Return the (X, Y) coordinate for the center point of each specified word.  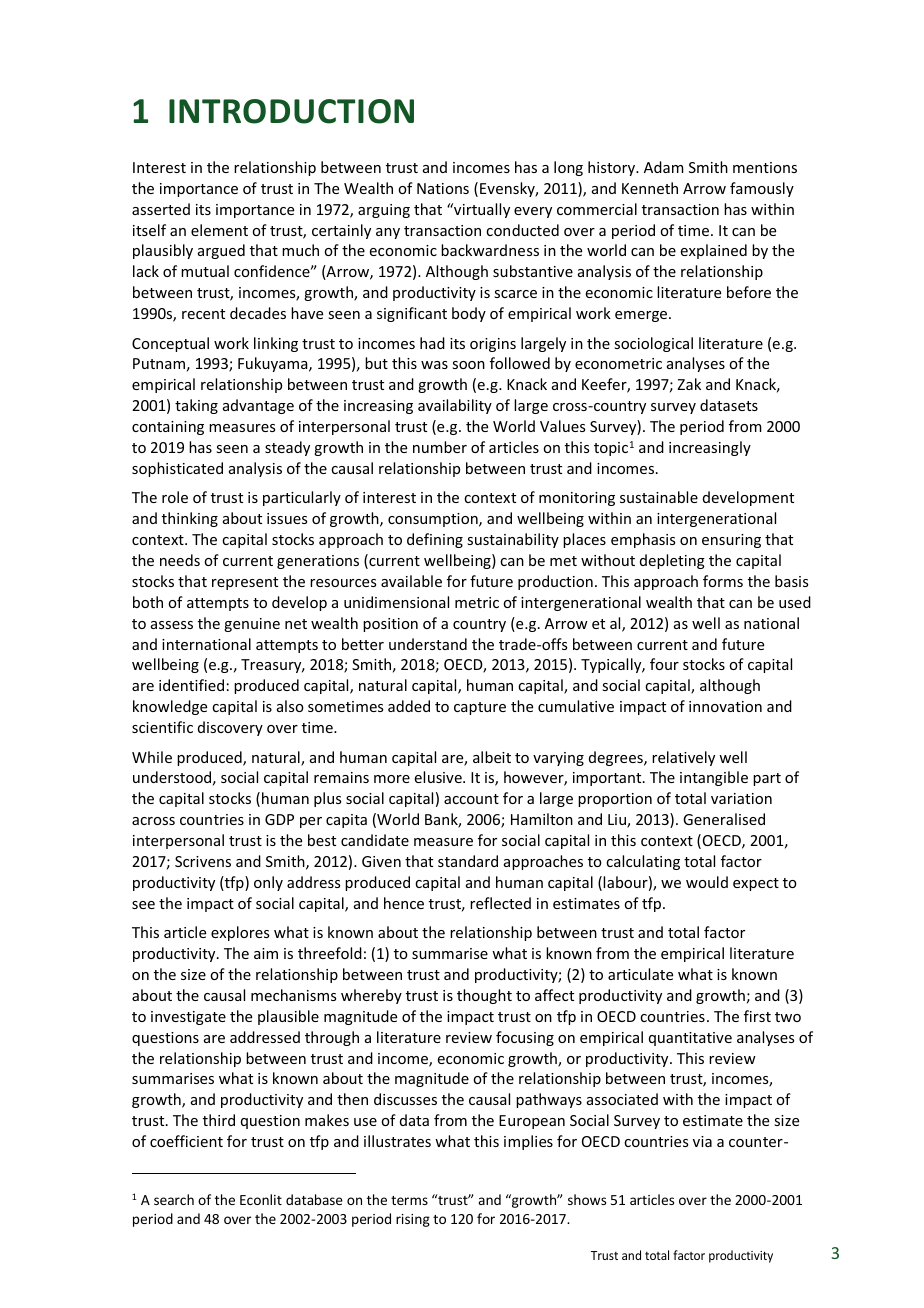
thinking (190, 519)
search (174, 1199)
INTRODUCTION (291, 111)
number (440, 447)
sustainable (659, 497)
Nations (443, 188)
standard (468, 861)
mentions (765, 167)
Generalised (724, 819)
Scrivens (203, 861)
